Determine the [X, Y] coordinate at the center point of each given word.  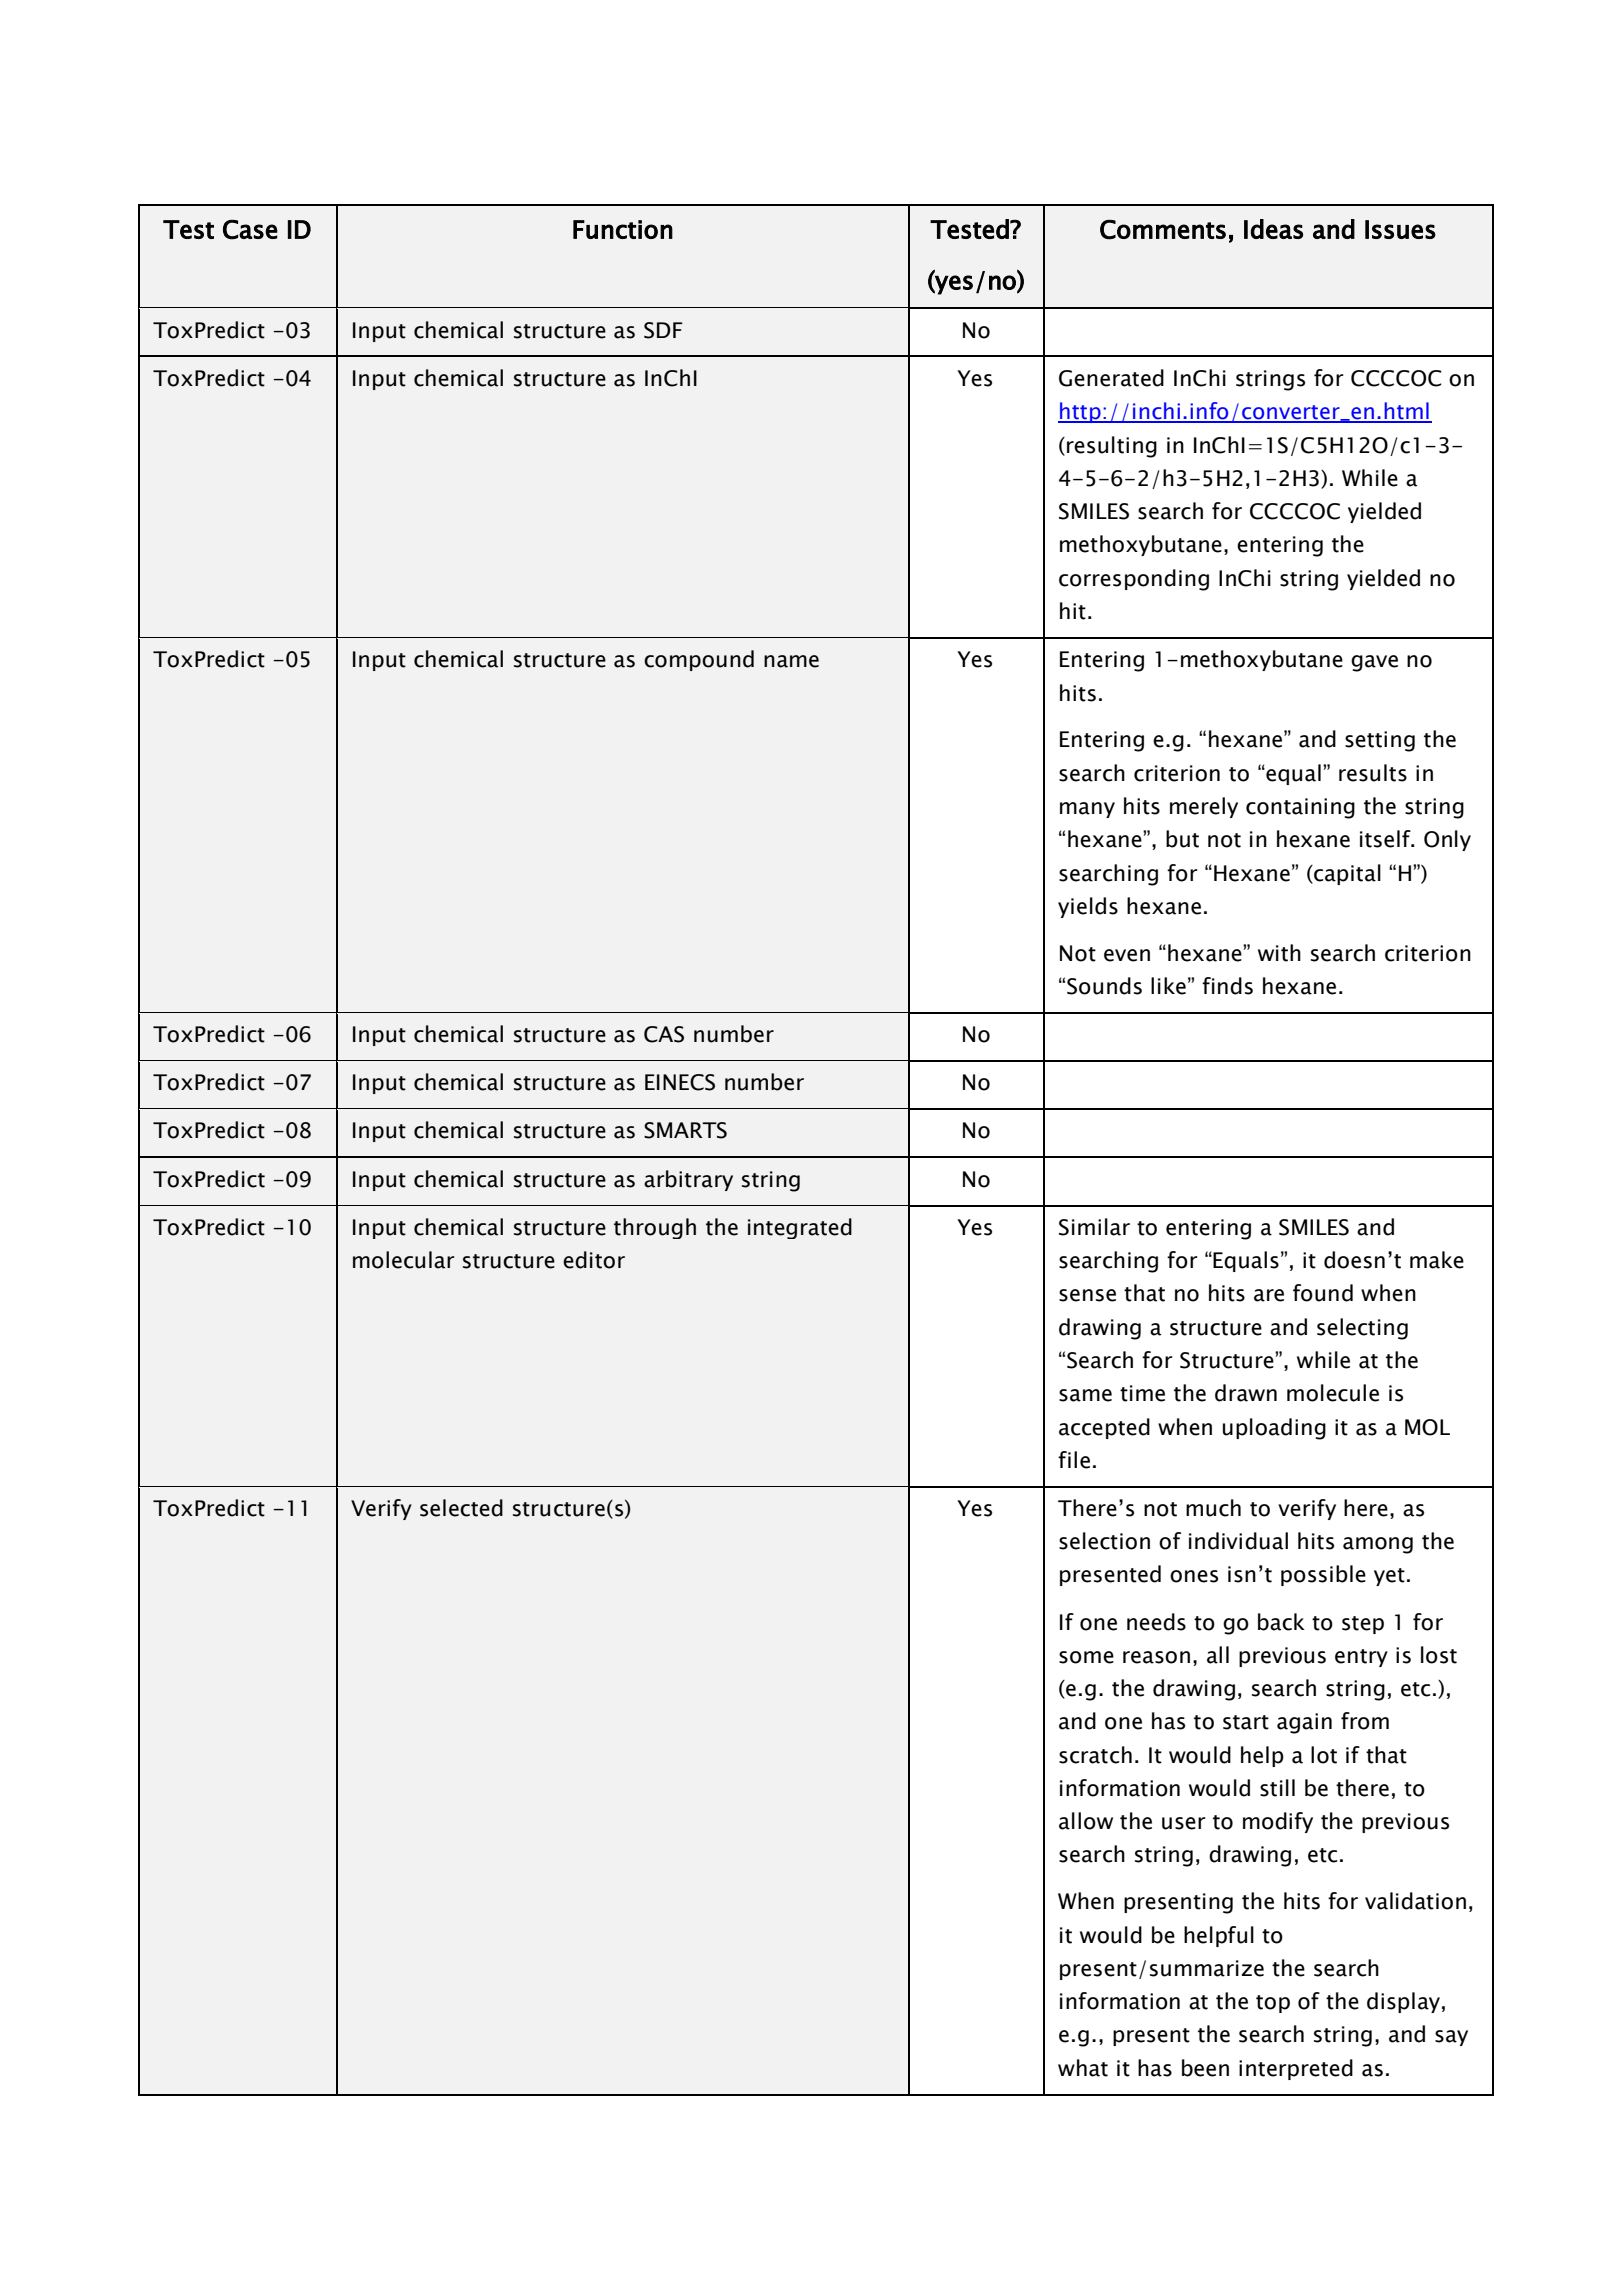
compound [699, 660]
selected [461, 1508]
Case [250, 229]
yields [1088, 907]
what [1083, 2068]
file [1074, 1460]
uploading [1274, 1429]
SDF [663, 330]
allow [1086, 1821]
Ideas [1273, 229]
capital [1346, 874]
